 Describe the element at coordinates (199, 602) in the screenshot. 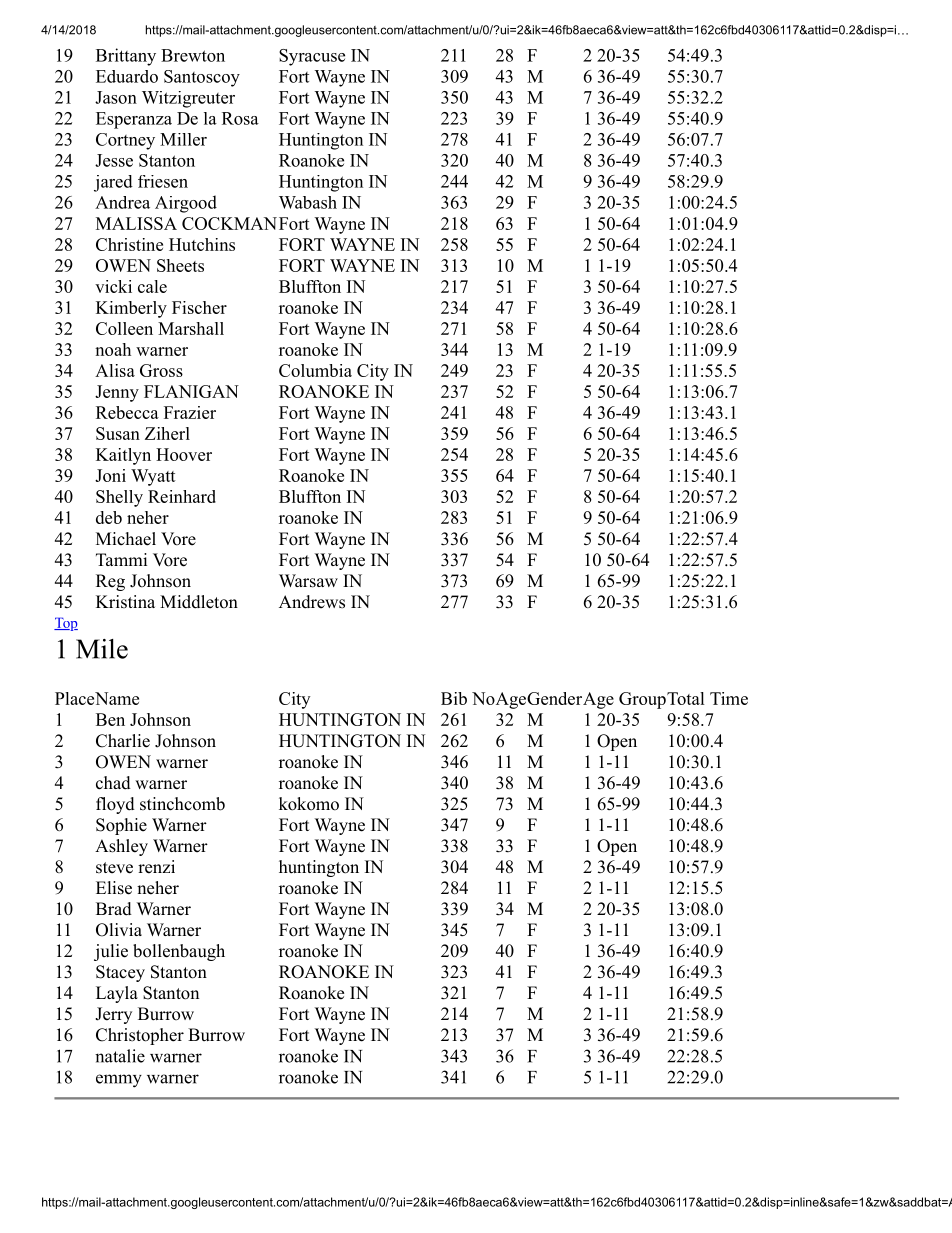

I see `Middleton` at that location.
